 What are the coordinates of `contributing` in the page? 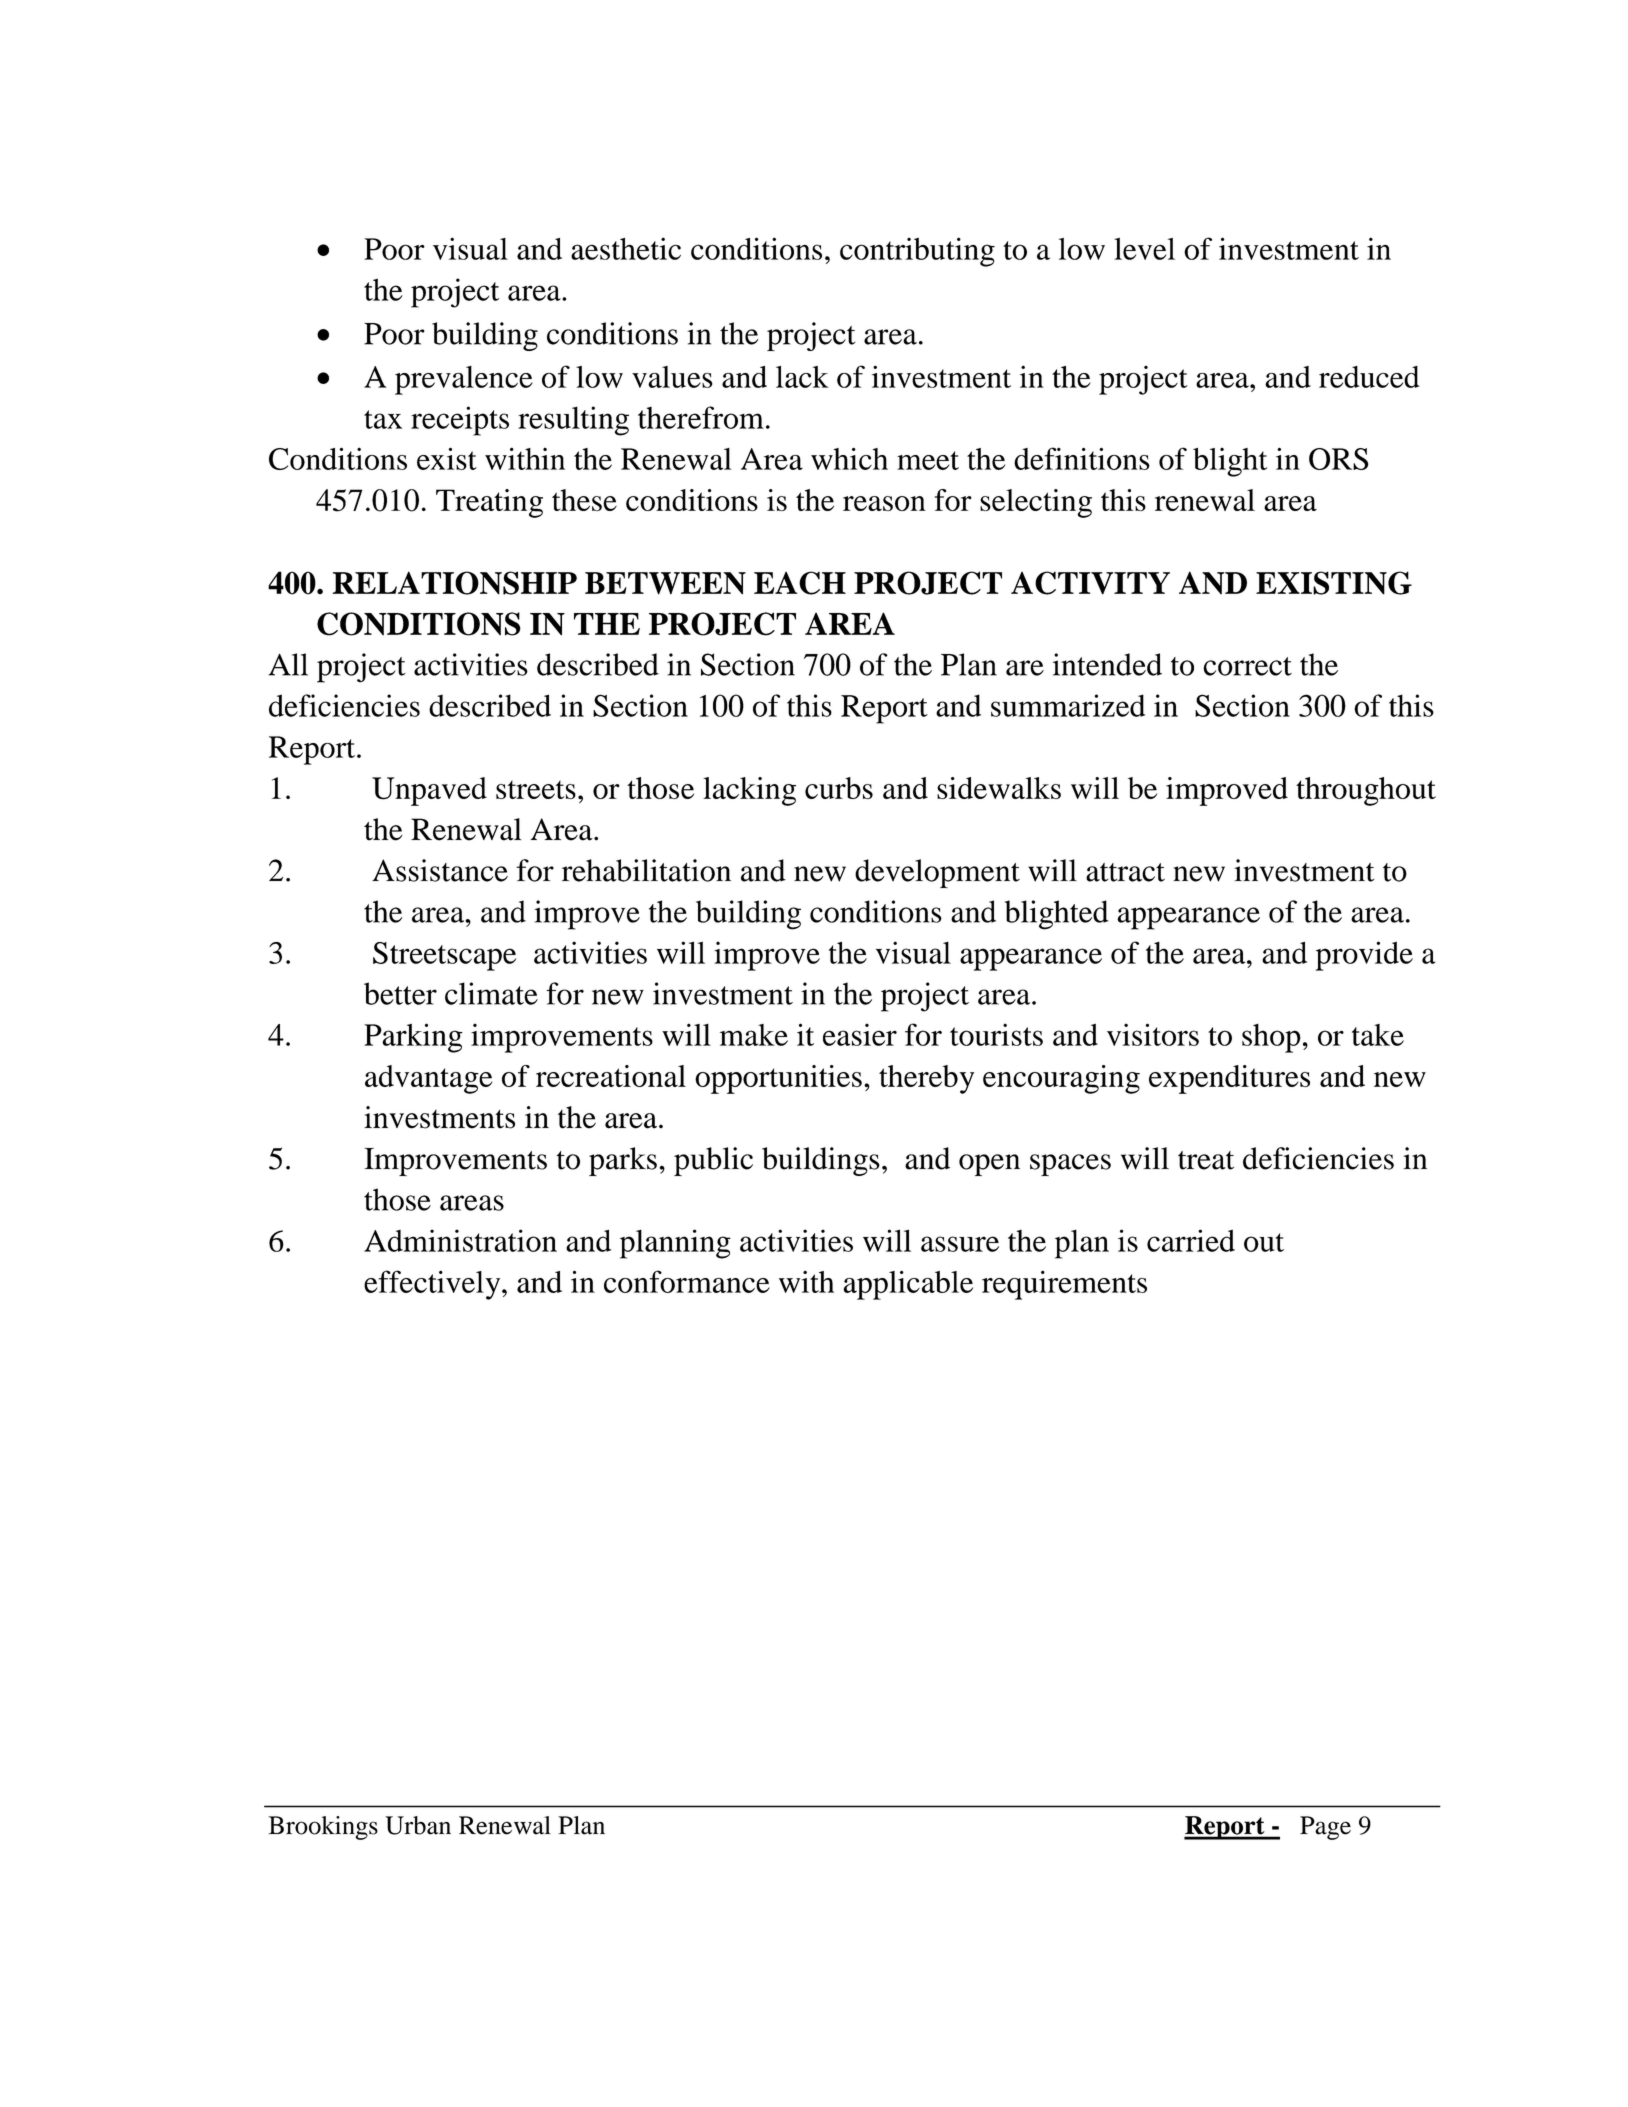 It's located at (917, 252).
